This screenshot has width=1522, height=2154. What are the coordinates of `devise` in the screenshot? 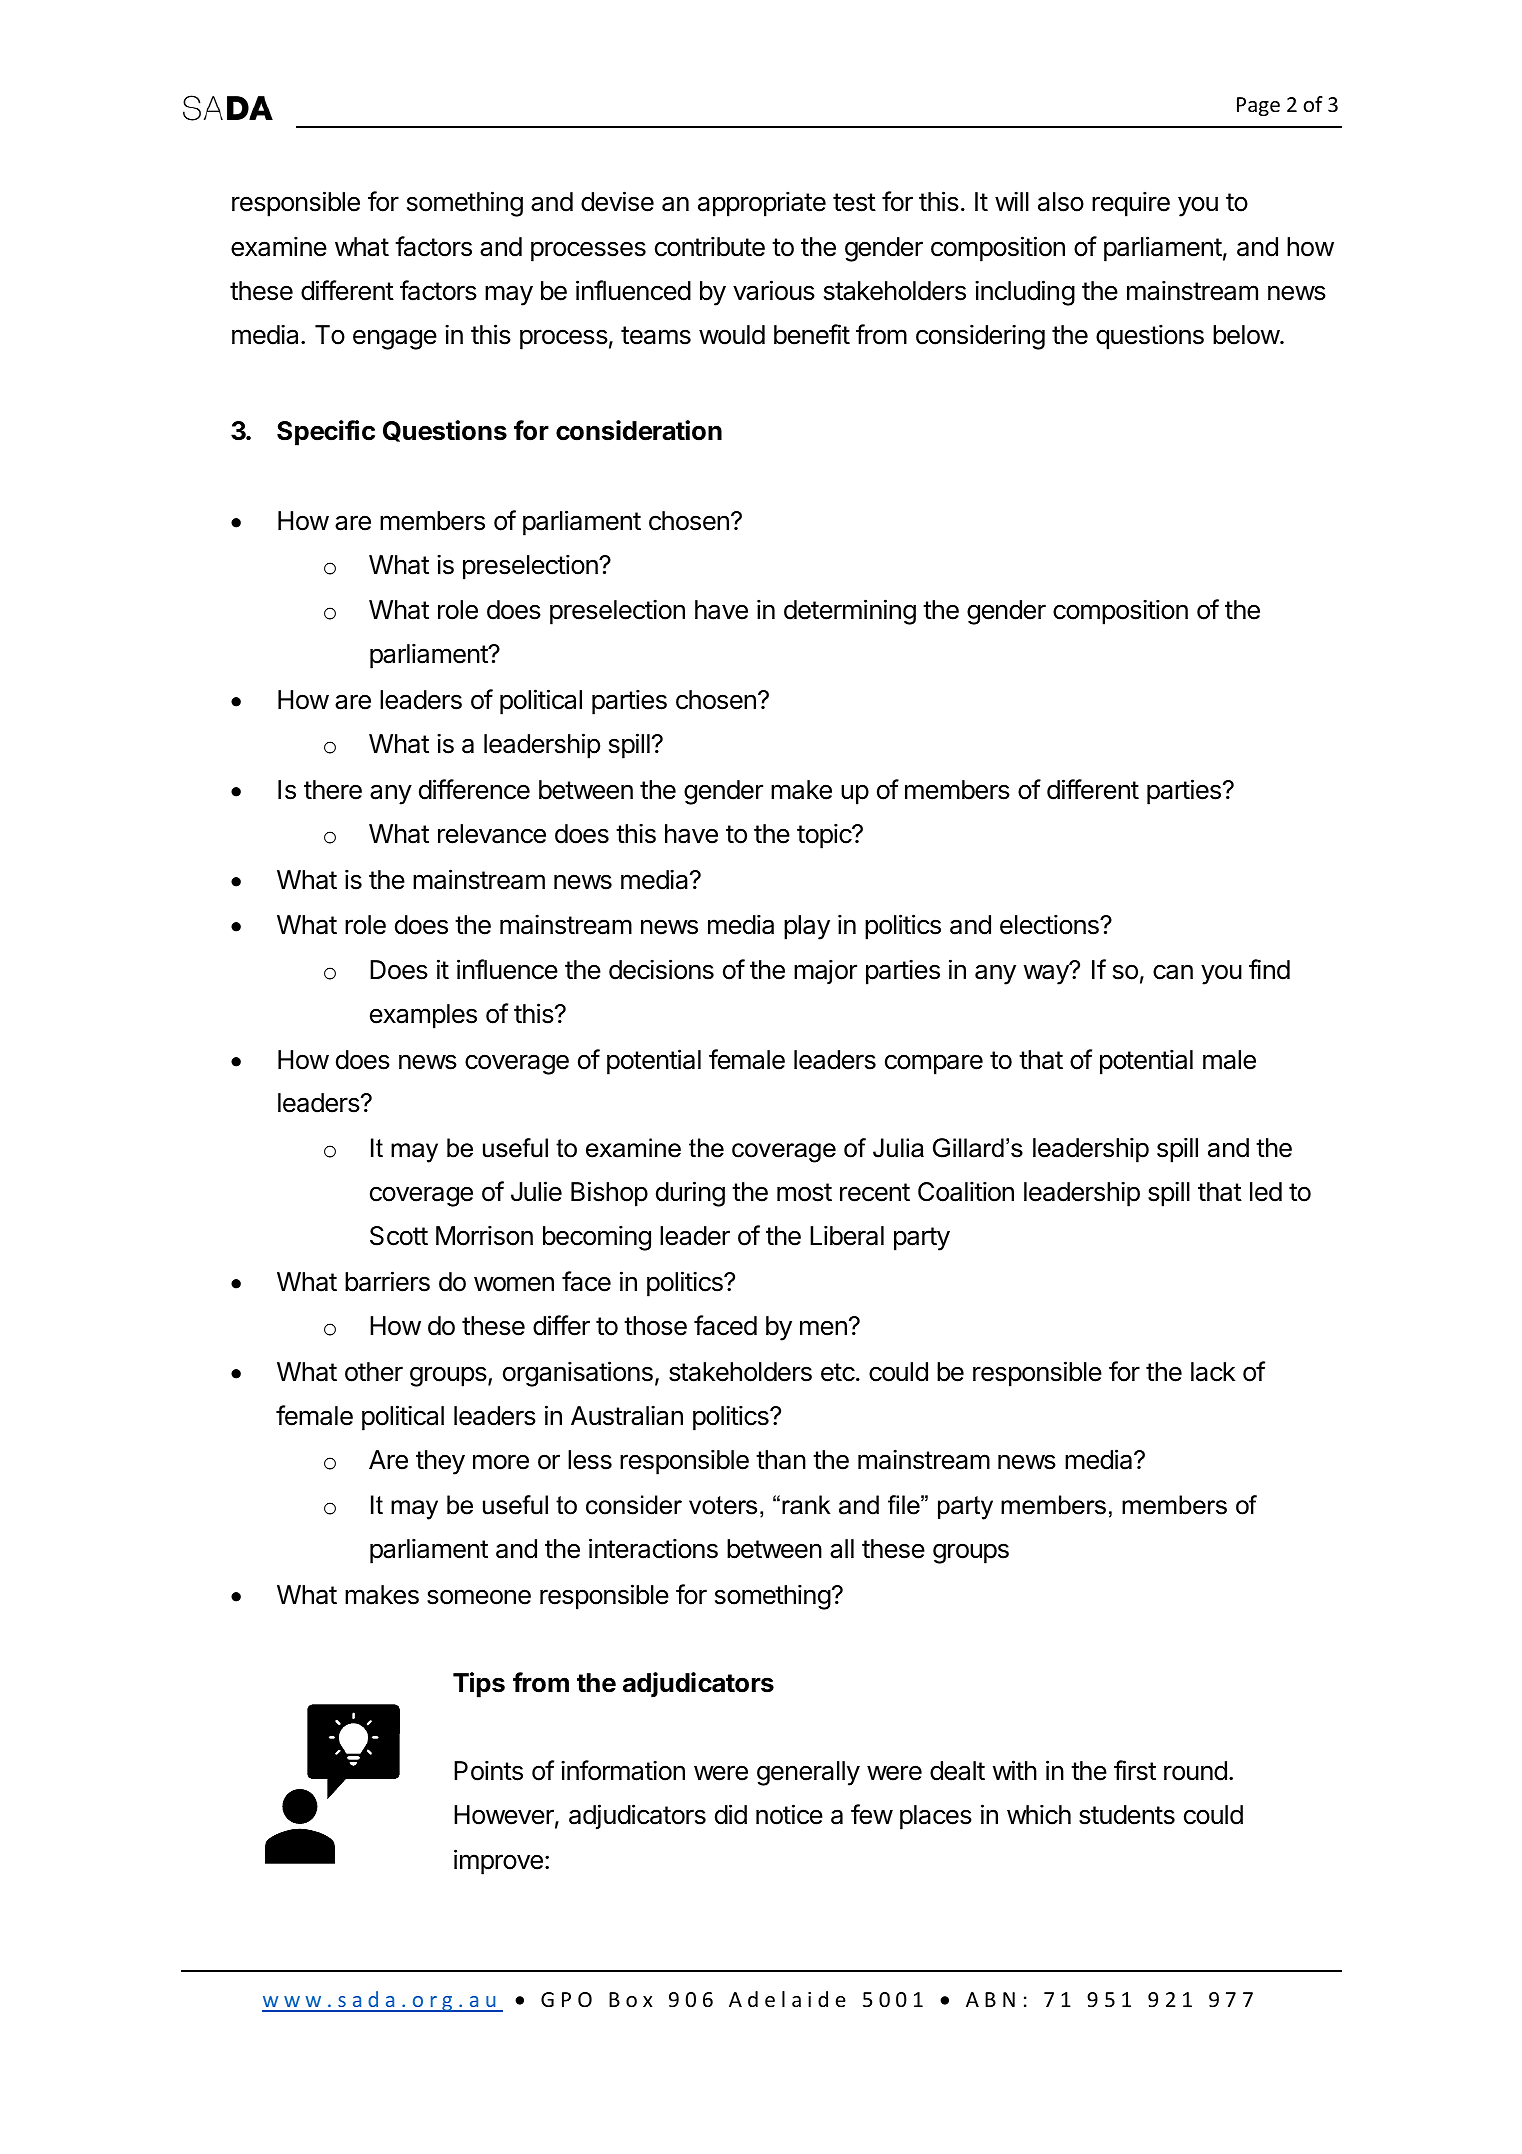 It's located at (617, 201).
